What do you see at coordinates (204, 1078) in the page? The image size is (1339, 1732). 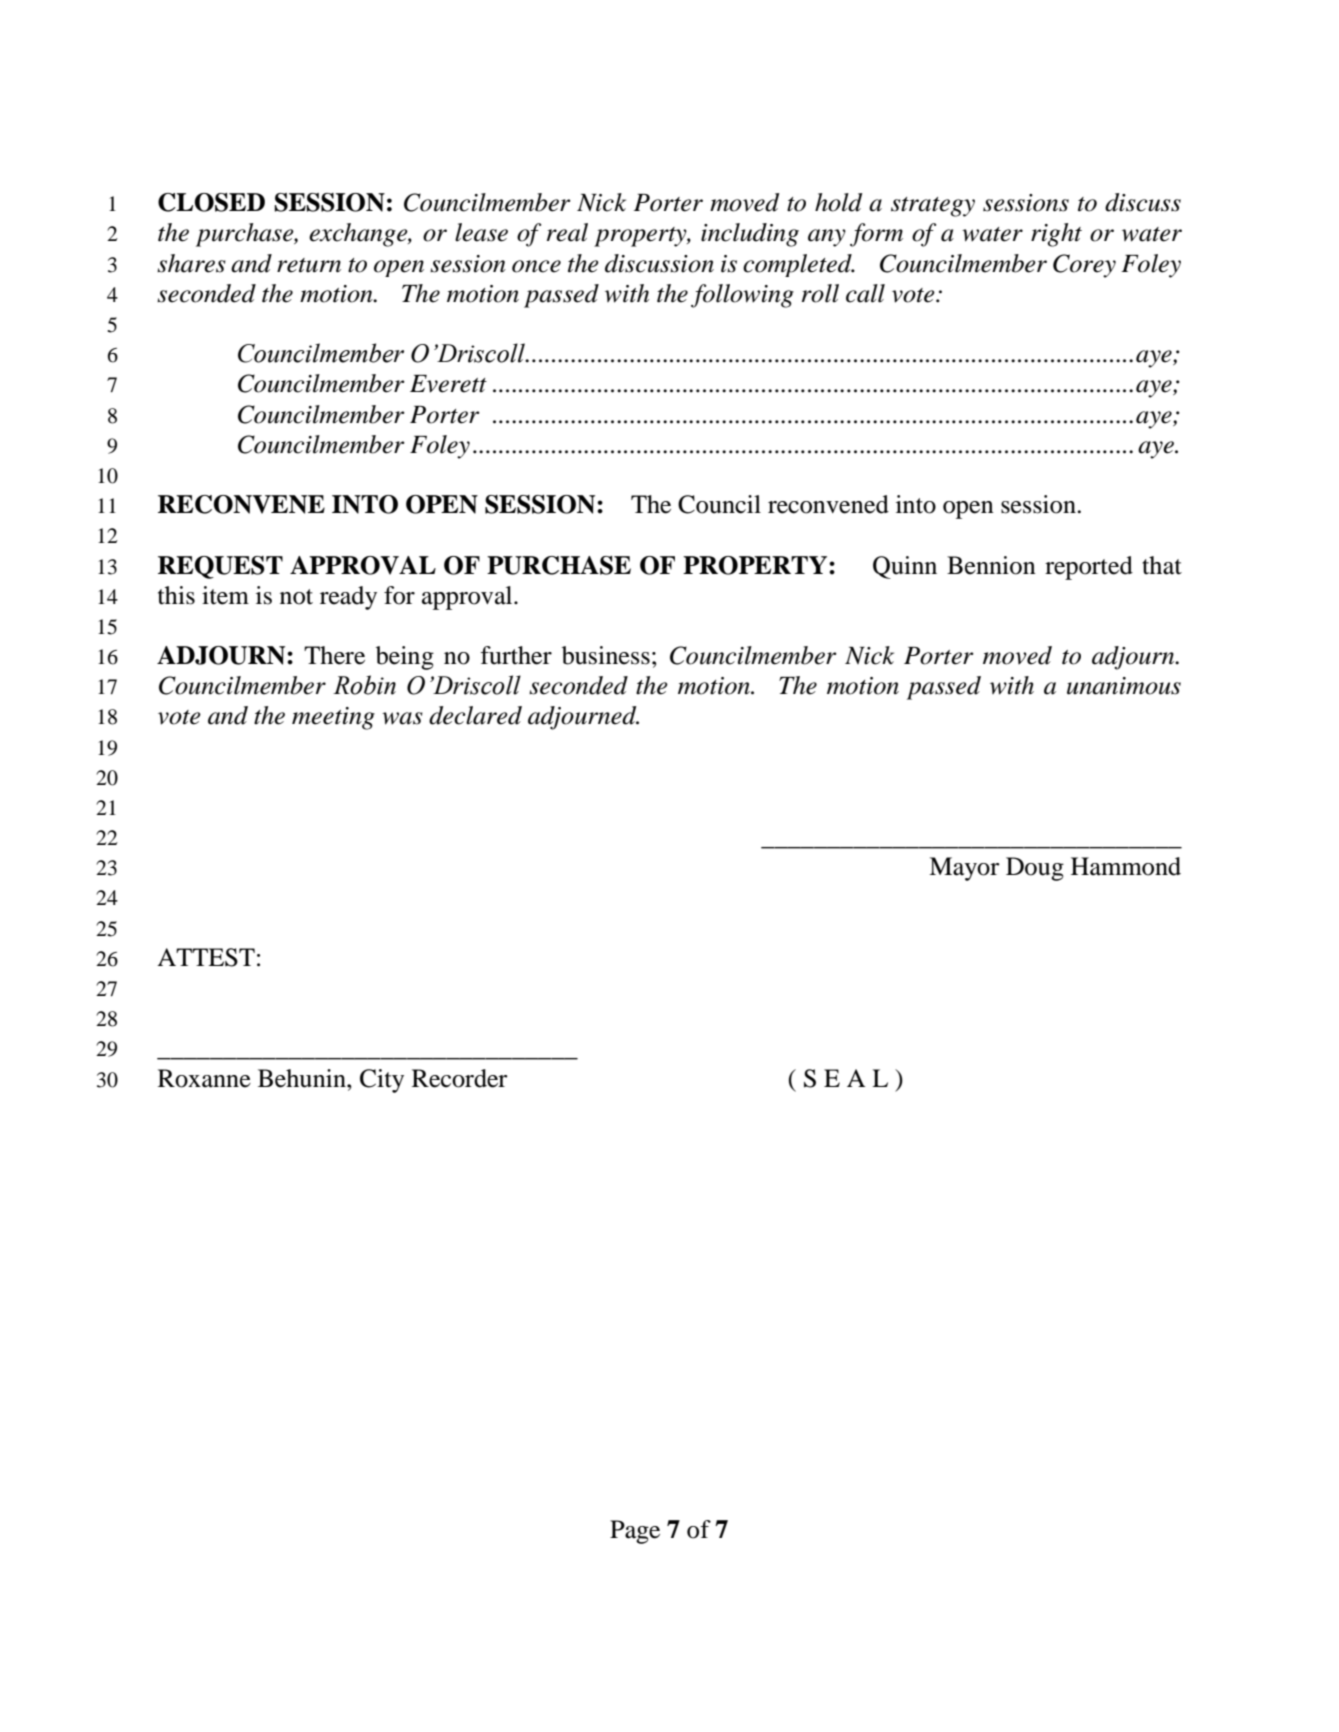 I see `Roxanne` at bounding box center [204, 1078].
